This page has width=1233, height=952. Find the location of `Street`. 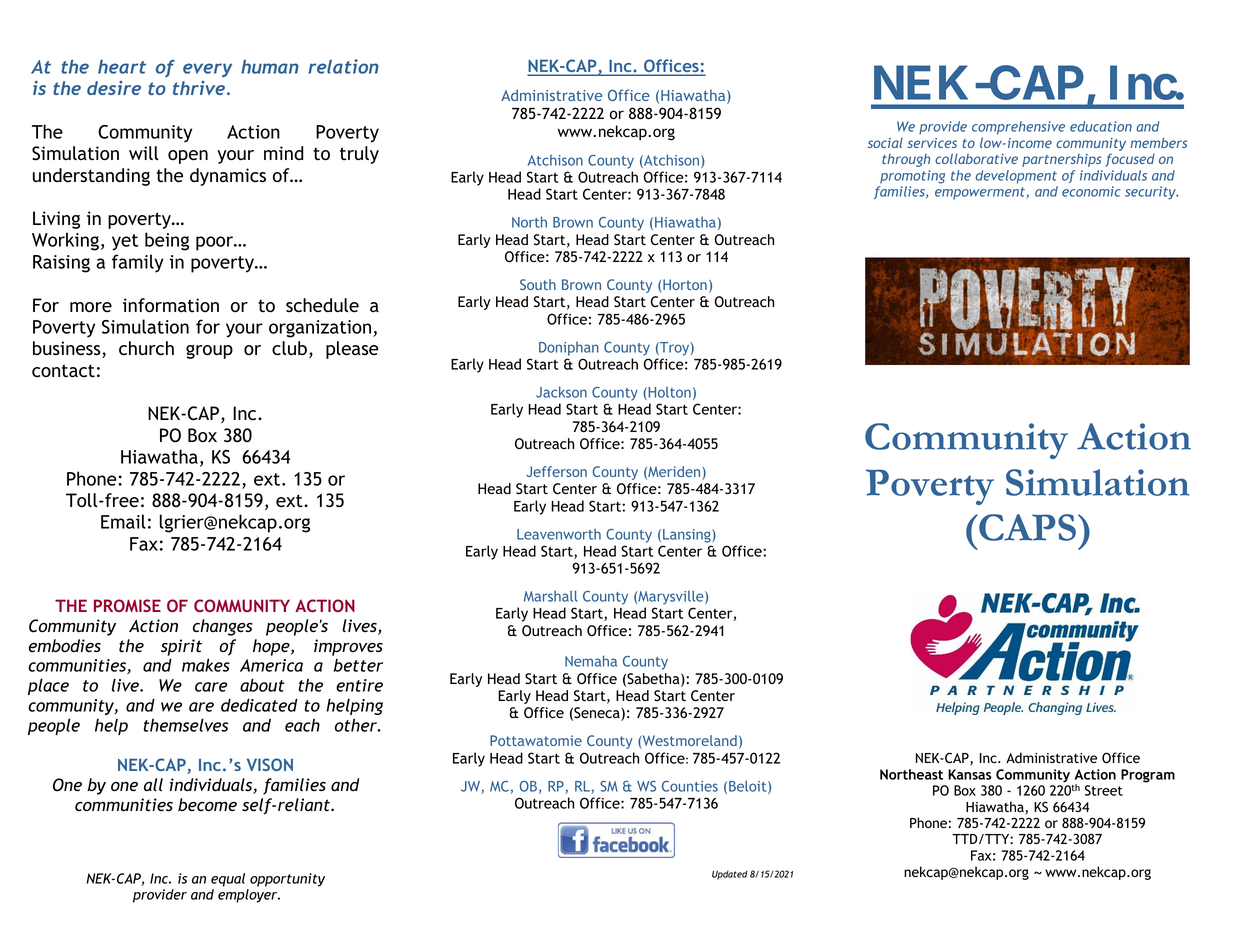

Street is located at coordinates (1104, 790).
